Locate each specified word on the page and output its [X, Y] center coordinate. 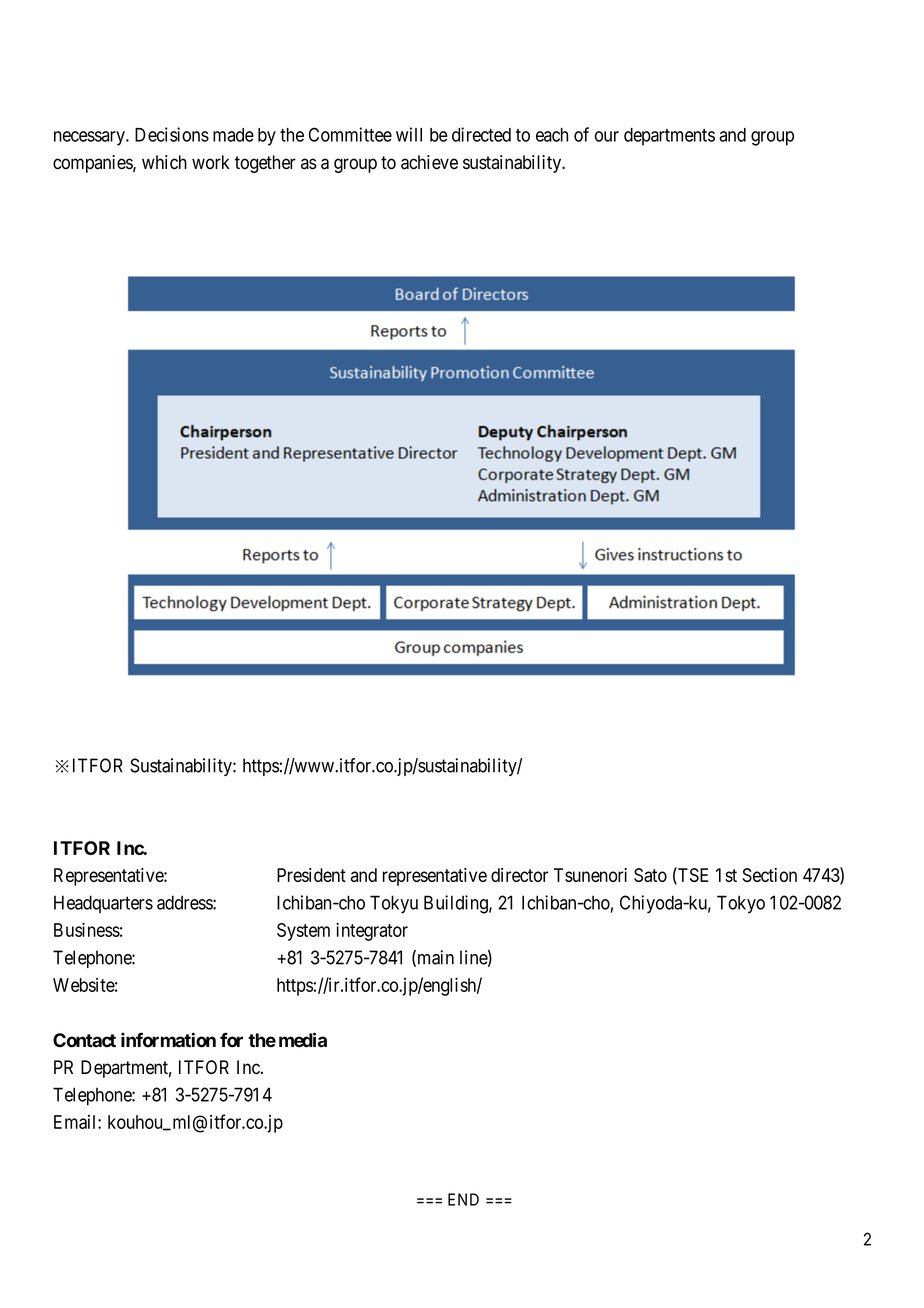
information [168, 1040]
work [211, 162]
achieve [429, 162]
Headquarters [103, 904]
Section [769, 875]
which [164, 162]
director [519, 875]
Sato [650, 875]
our [607, 136]
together [265, 164]
